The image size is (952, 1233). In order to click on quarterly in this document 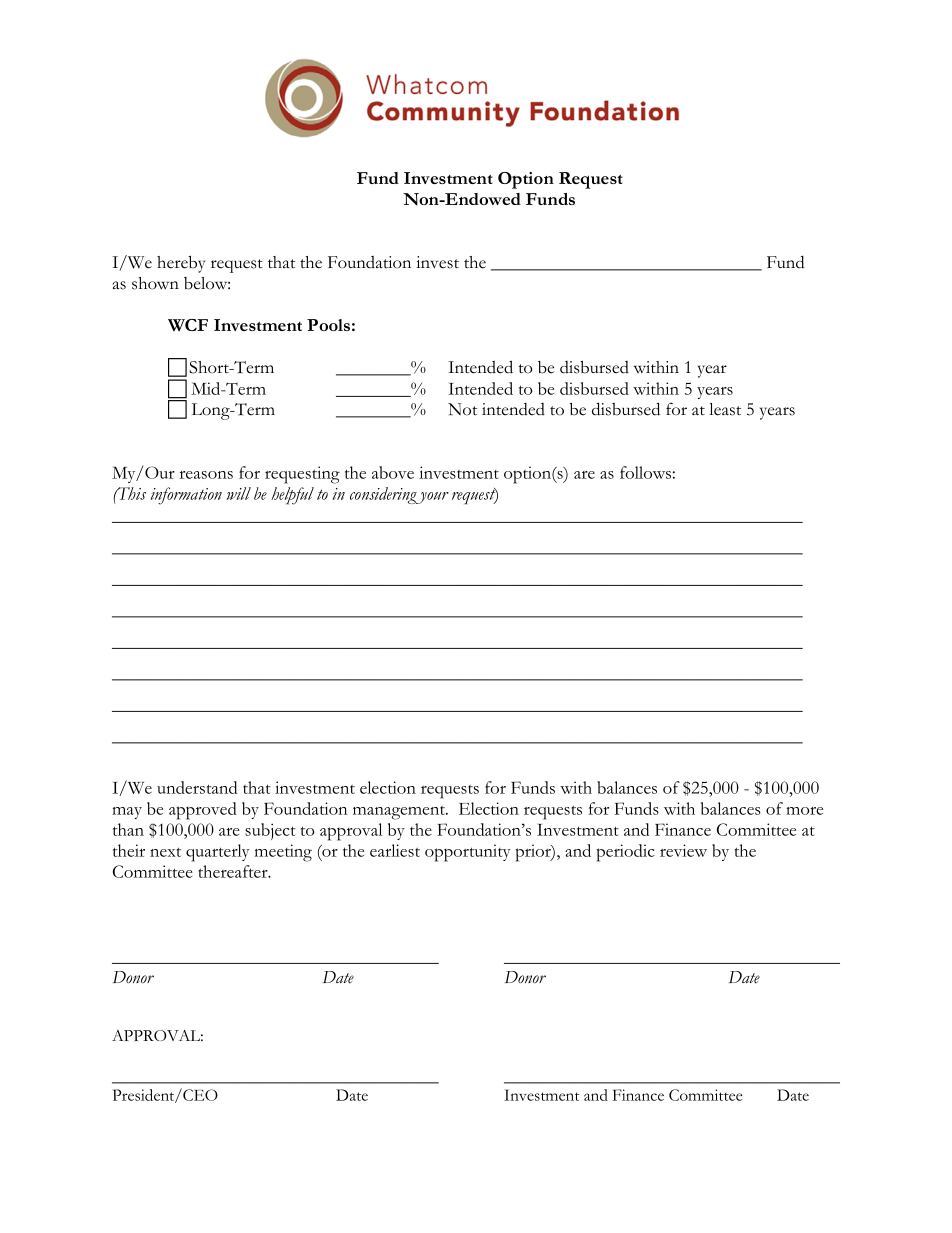, I will do `click(218, 853)`.
